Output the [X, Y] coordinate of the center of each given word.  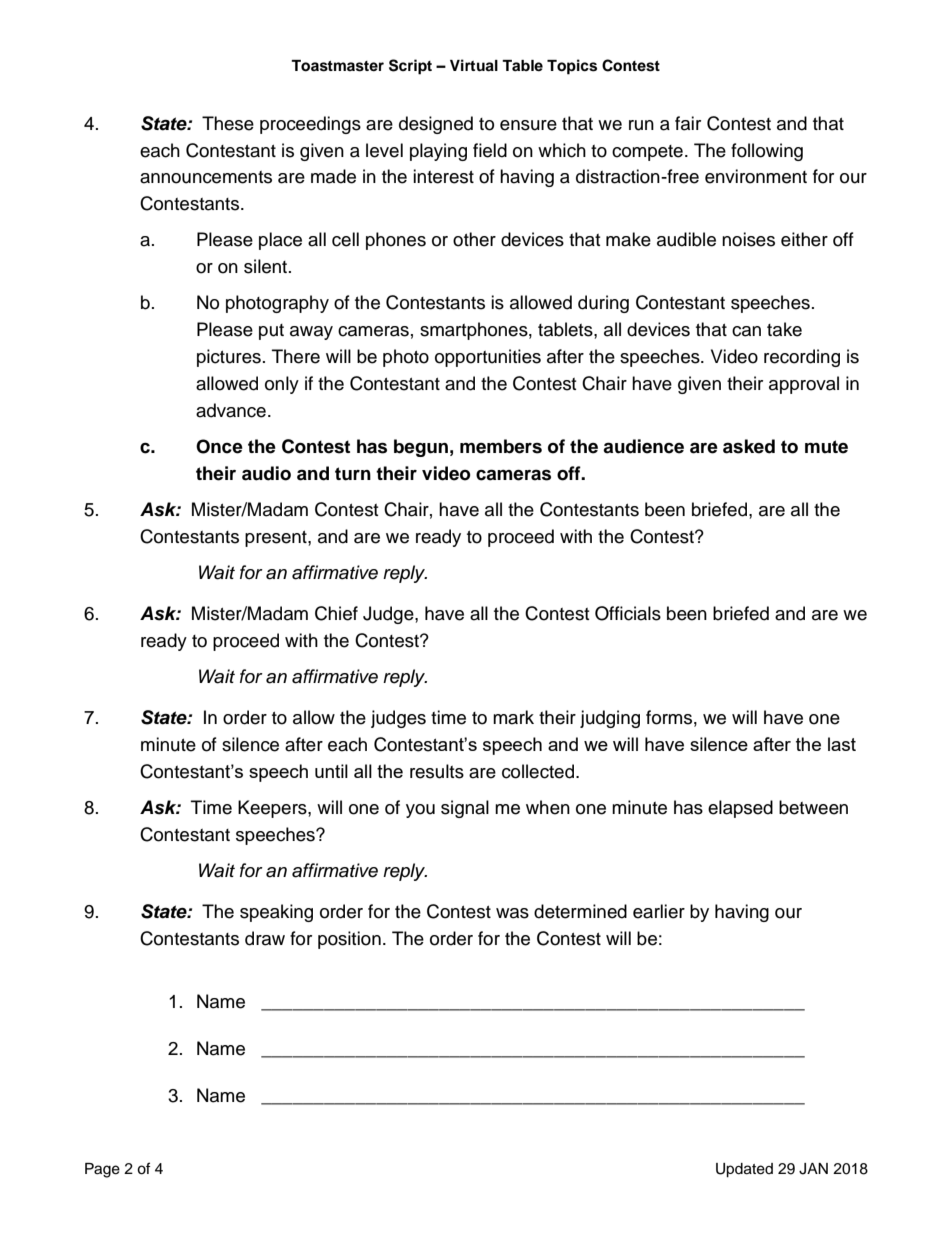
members [501, 446]
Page [102, 1170]
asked [749, 446]
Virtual [474, 65]
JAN [813, 1169]
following [767, 152]
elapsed [740, 809]
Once [219, 446]
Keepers [273, 809]
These [228, 123]
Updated [744, 1170]
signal [465, 809]
